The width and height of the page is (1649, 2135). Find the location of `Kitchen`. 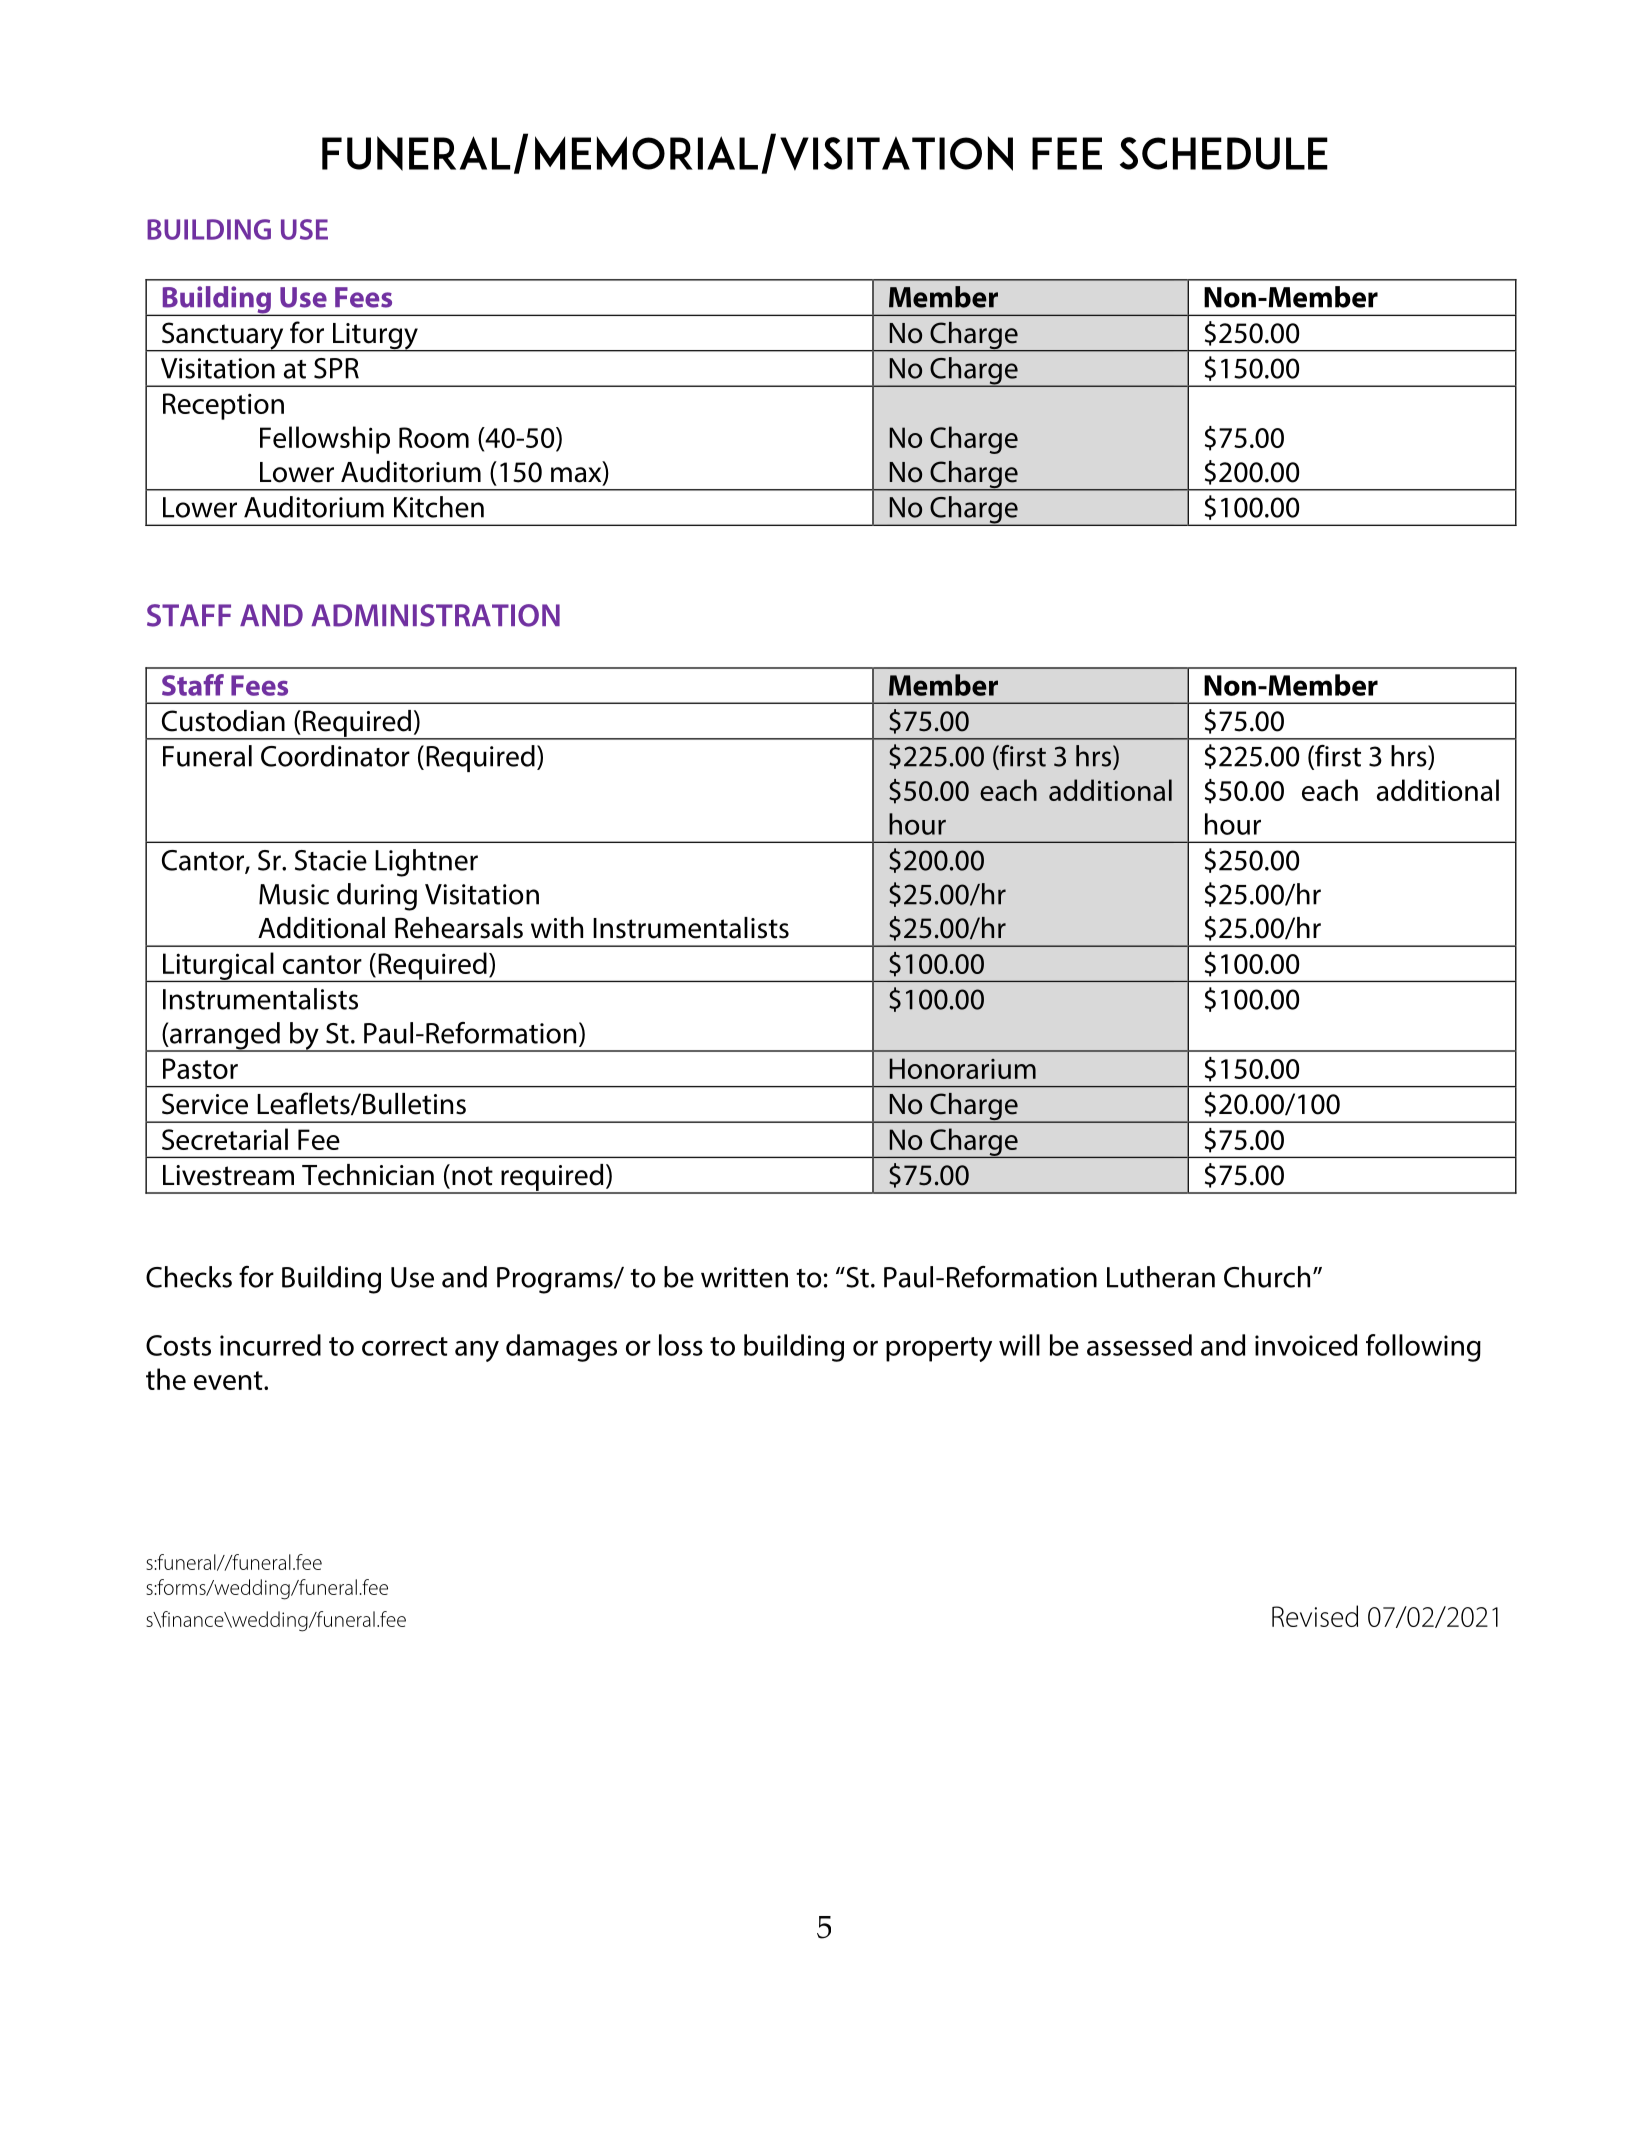

Kitchen is located at coordinates (439, 507).
